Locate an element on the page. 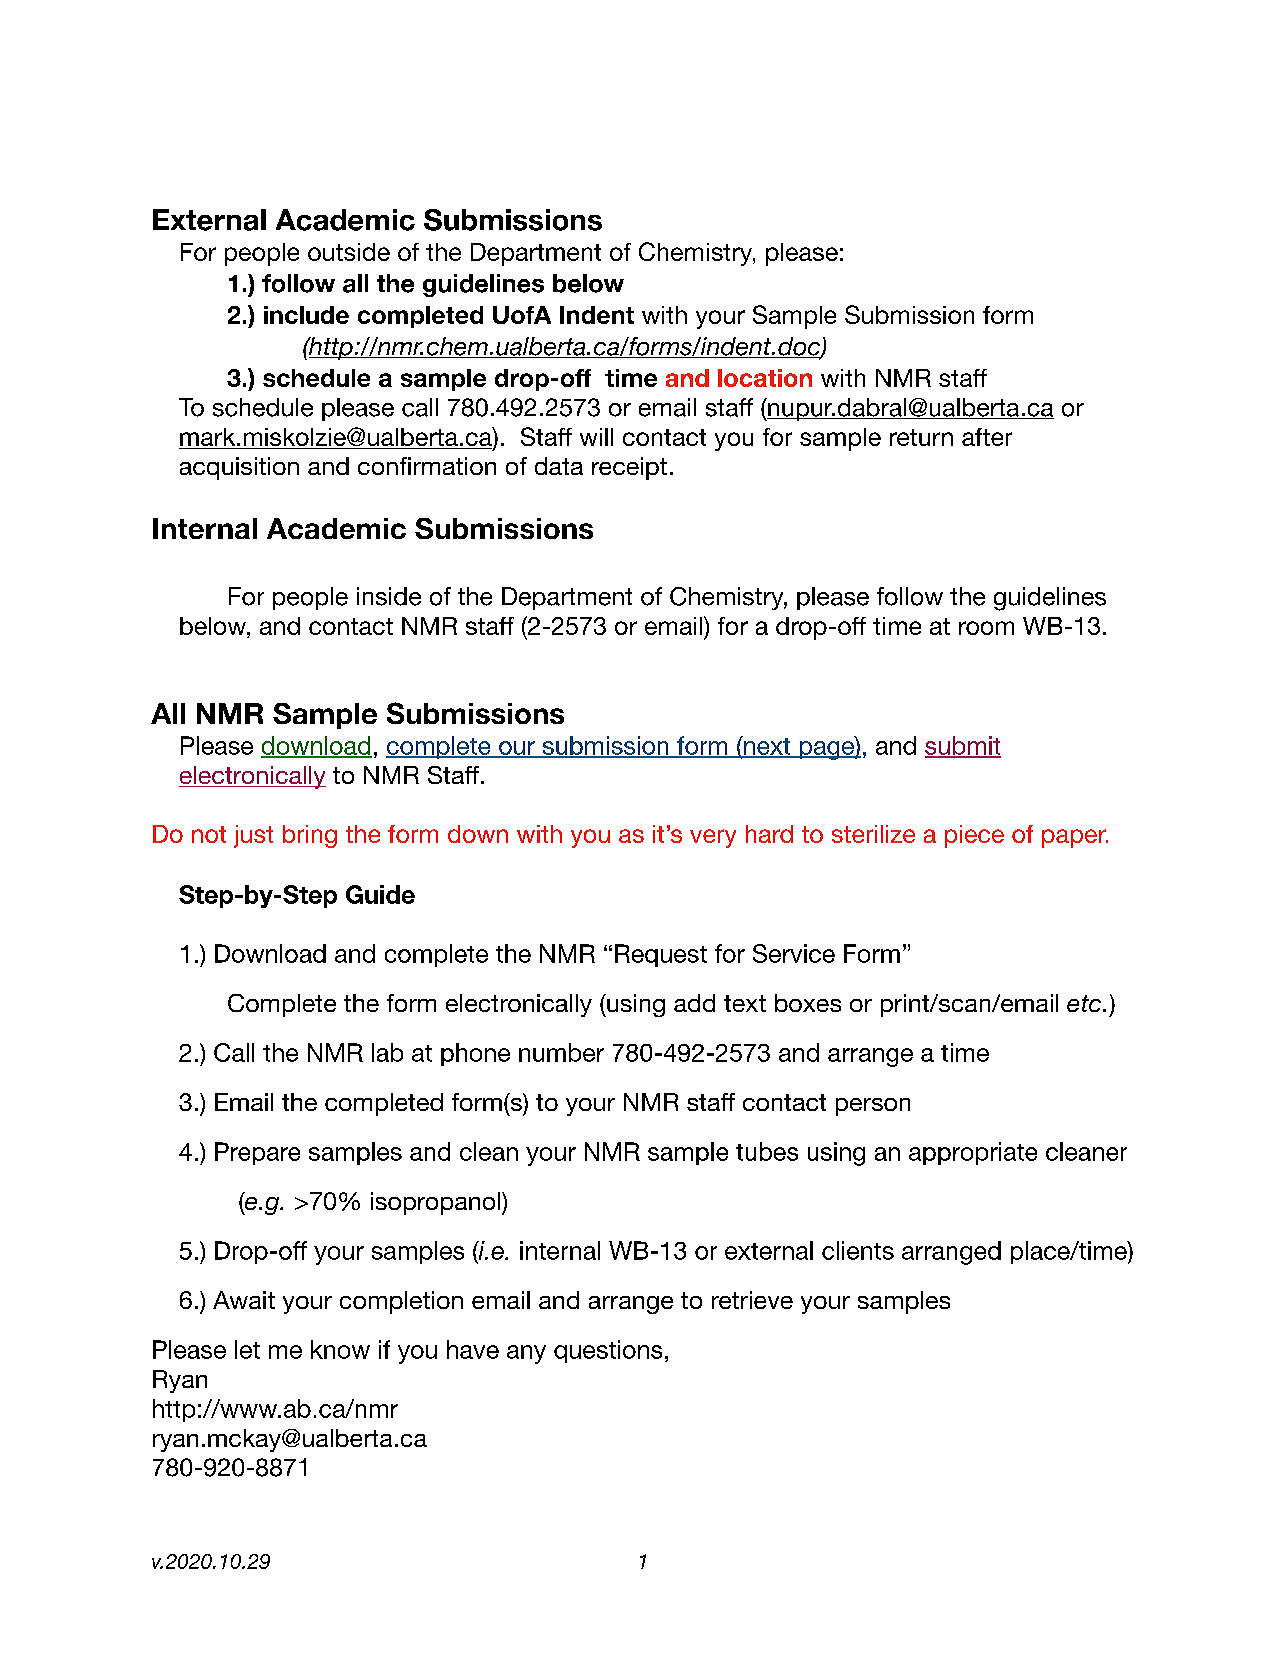 The image size is (1286, 1664). bring is located at coordinates (310, 836).
